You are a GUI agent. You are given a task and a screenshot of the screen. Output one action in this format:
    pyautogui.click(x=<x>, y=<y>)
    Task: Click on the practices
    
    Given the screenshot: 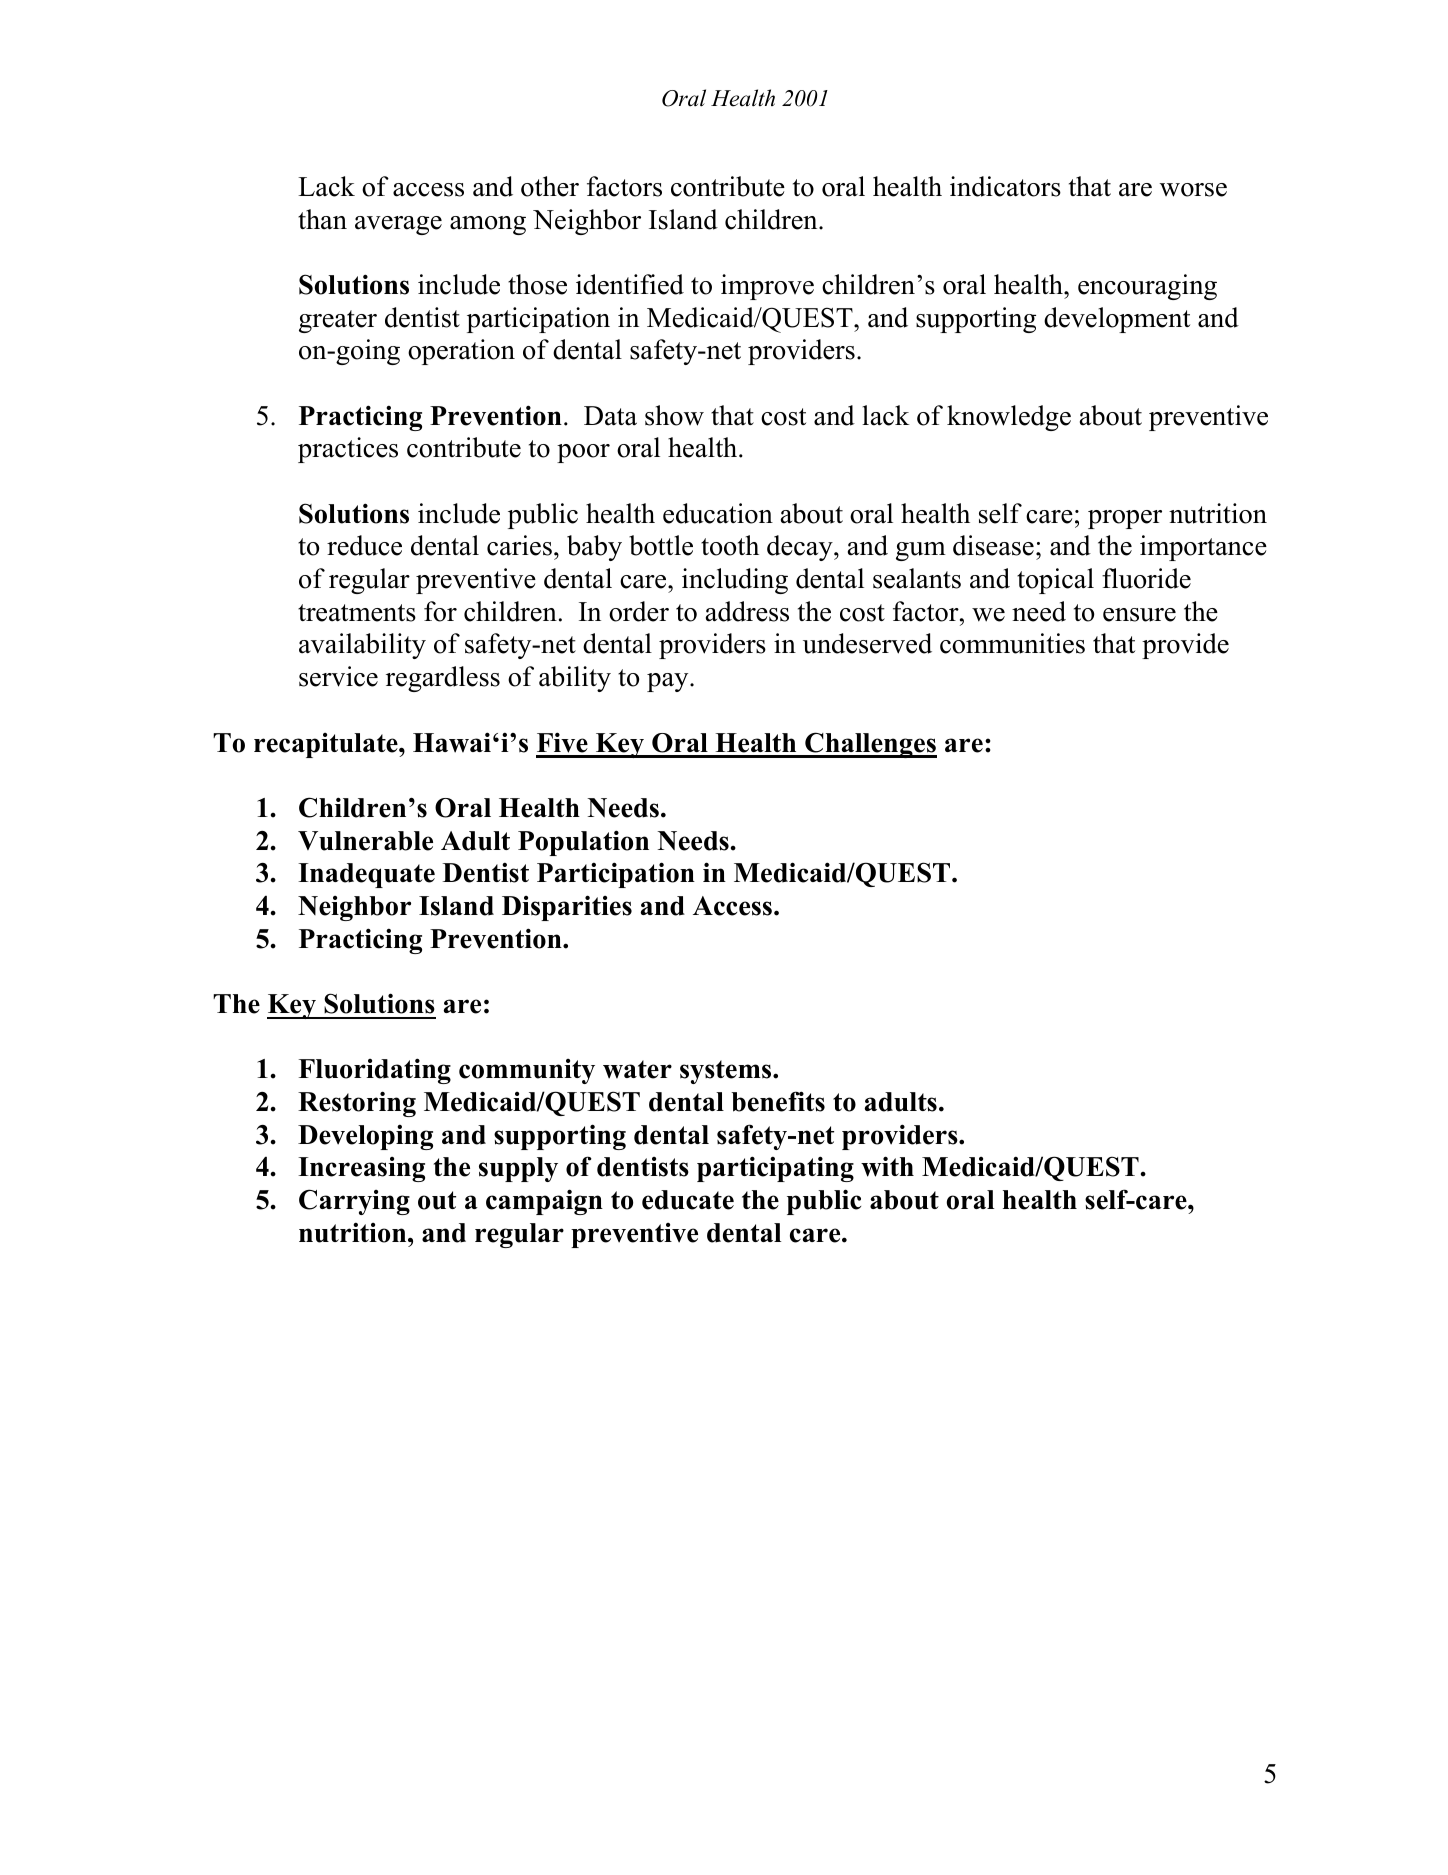 What is the action you would take?
    pyautogui.click(x=348, y=450)
